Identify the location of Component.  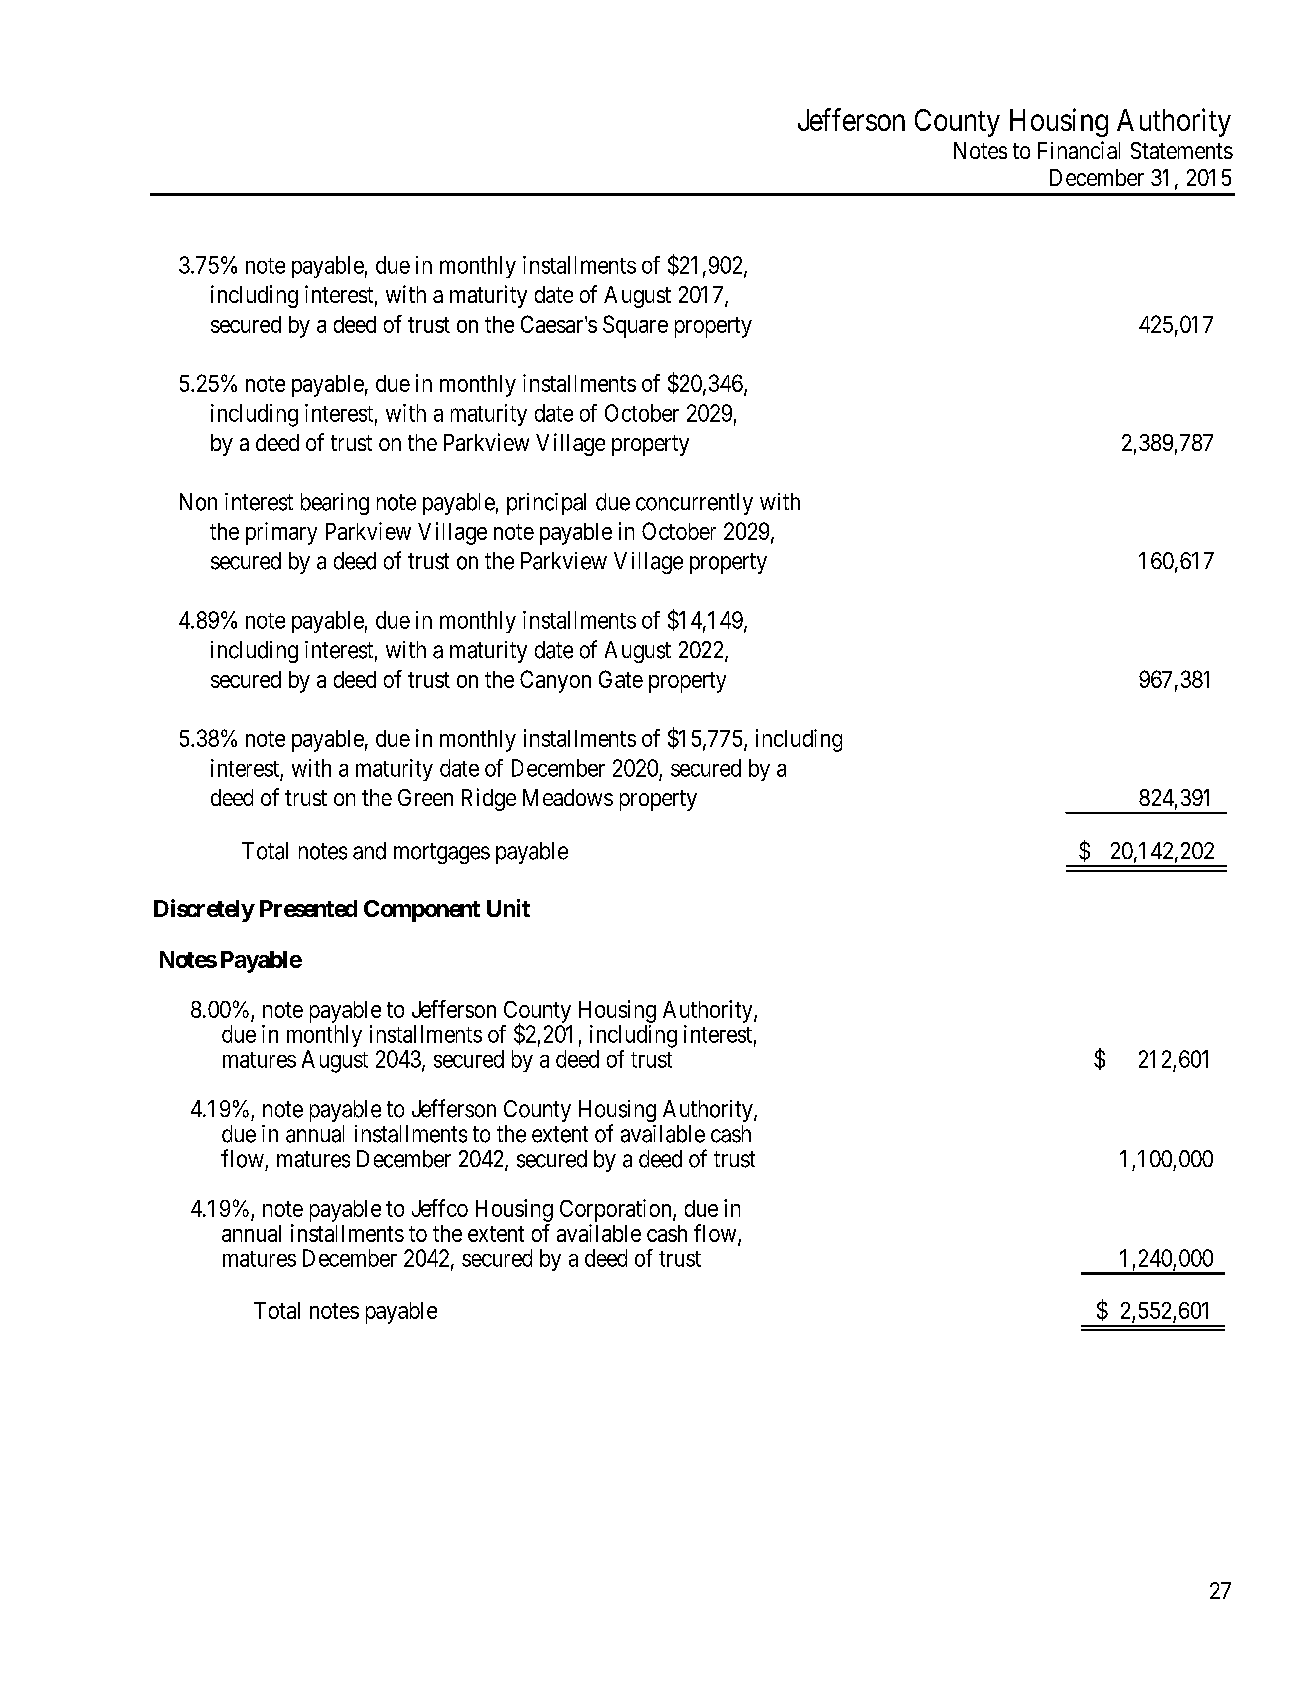
(422, 911).
